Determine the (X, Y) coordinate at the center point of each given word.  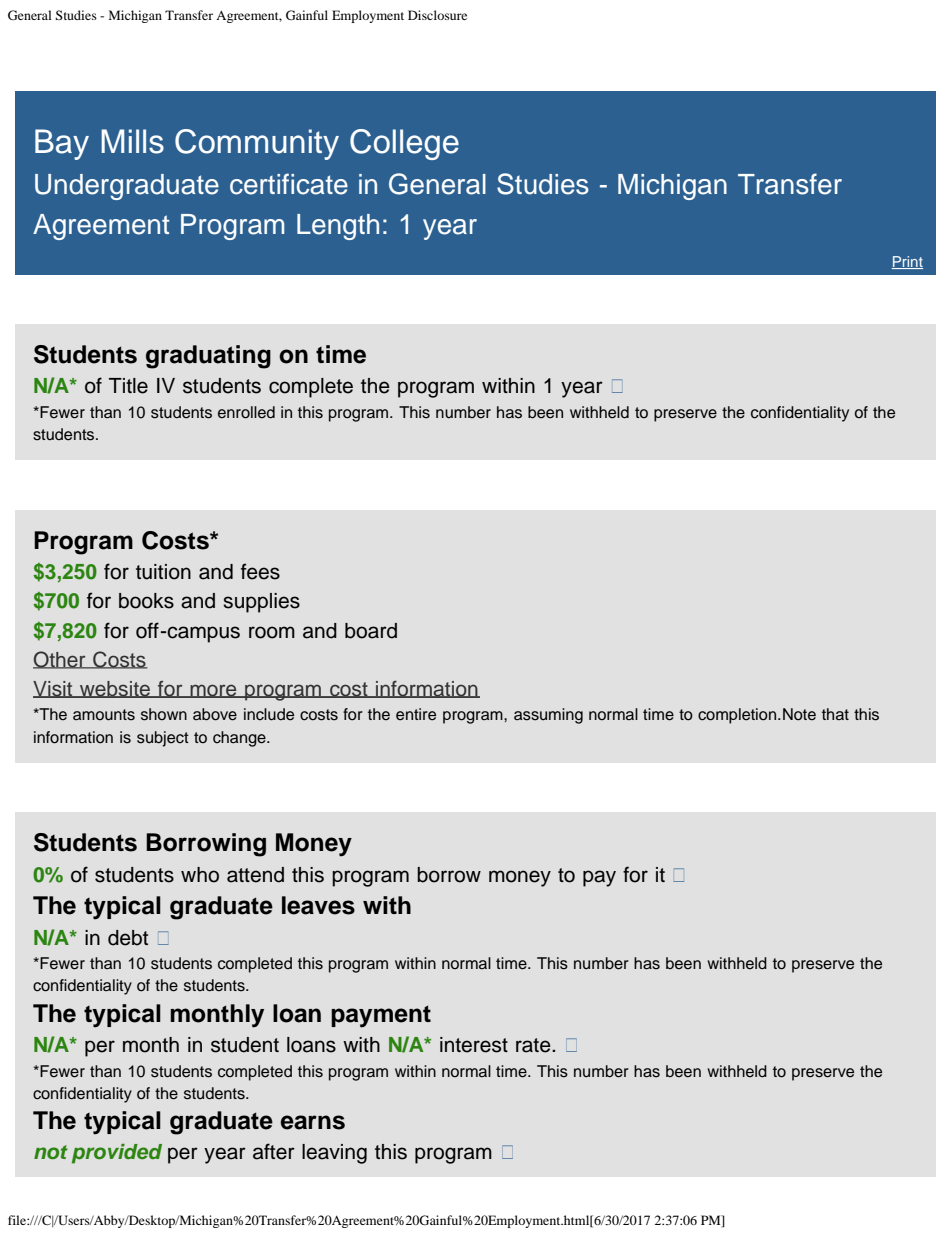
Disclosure (437, 15)
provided (117, 1154)
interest (474, 1045)
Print (907, 262)
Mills (132, 141)
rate (534, 1045)
